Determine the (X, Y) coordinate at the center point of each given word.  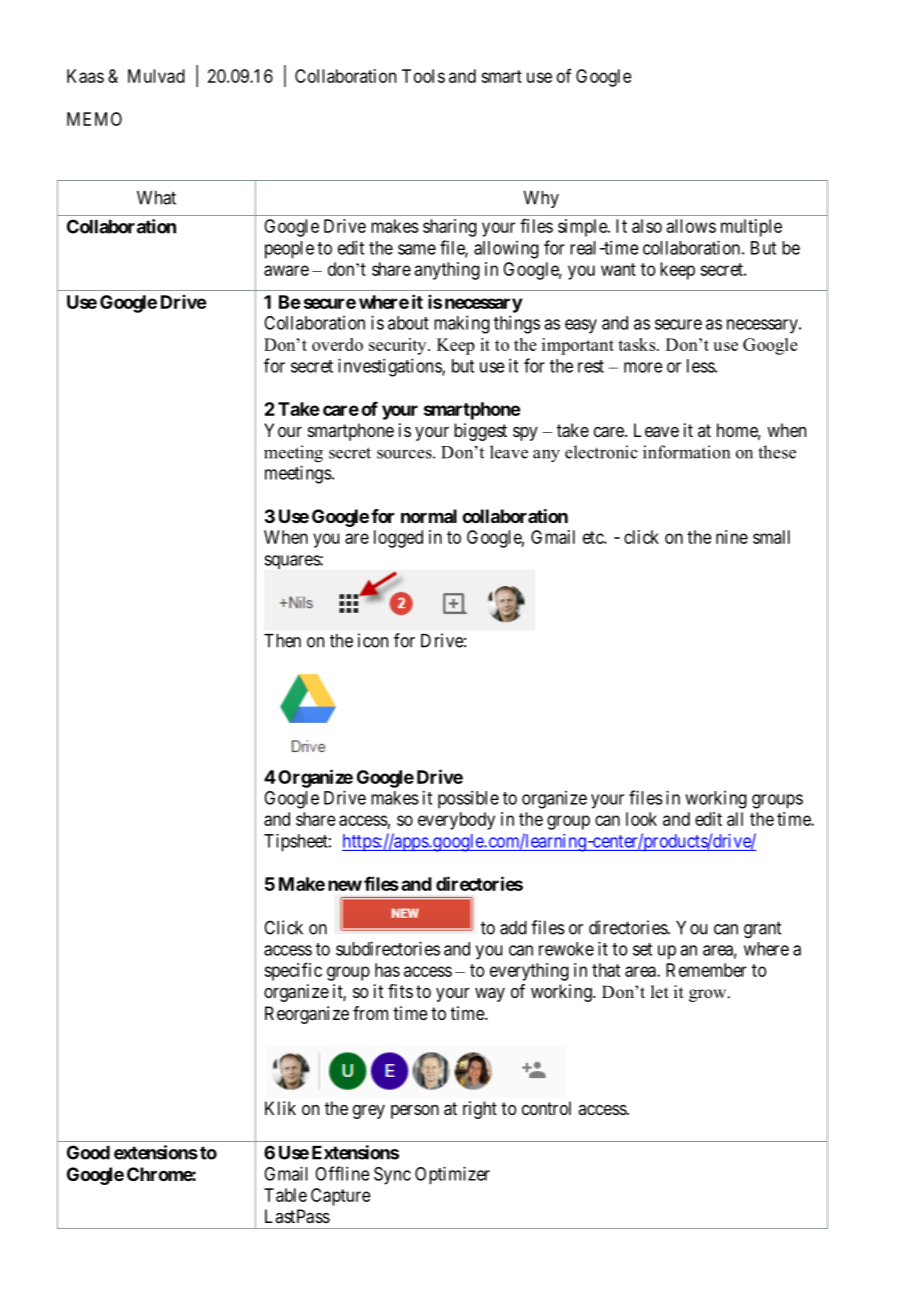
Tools (423, 76)
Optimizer (452, 1175)
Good (88, 1152)
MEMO (94, 119)
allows (691, 226)
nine (732, 537)
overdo (337, 344)
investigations (390, 367)
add (513, 928)
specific (293, 971)
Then (282, 641)
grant (762, 929)
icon (373, 640)
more (643, 367)
